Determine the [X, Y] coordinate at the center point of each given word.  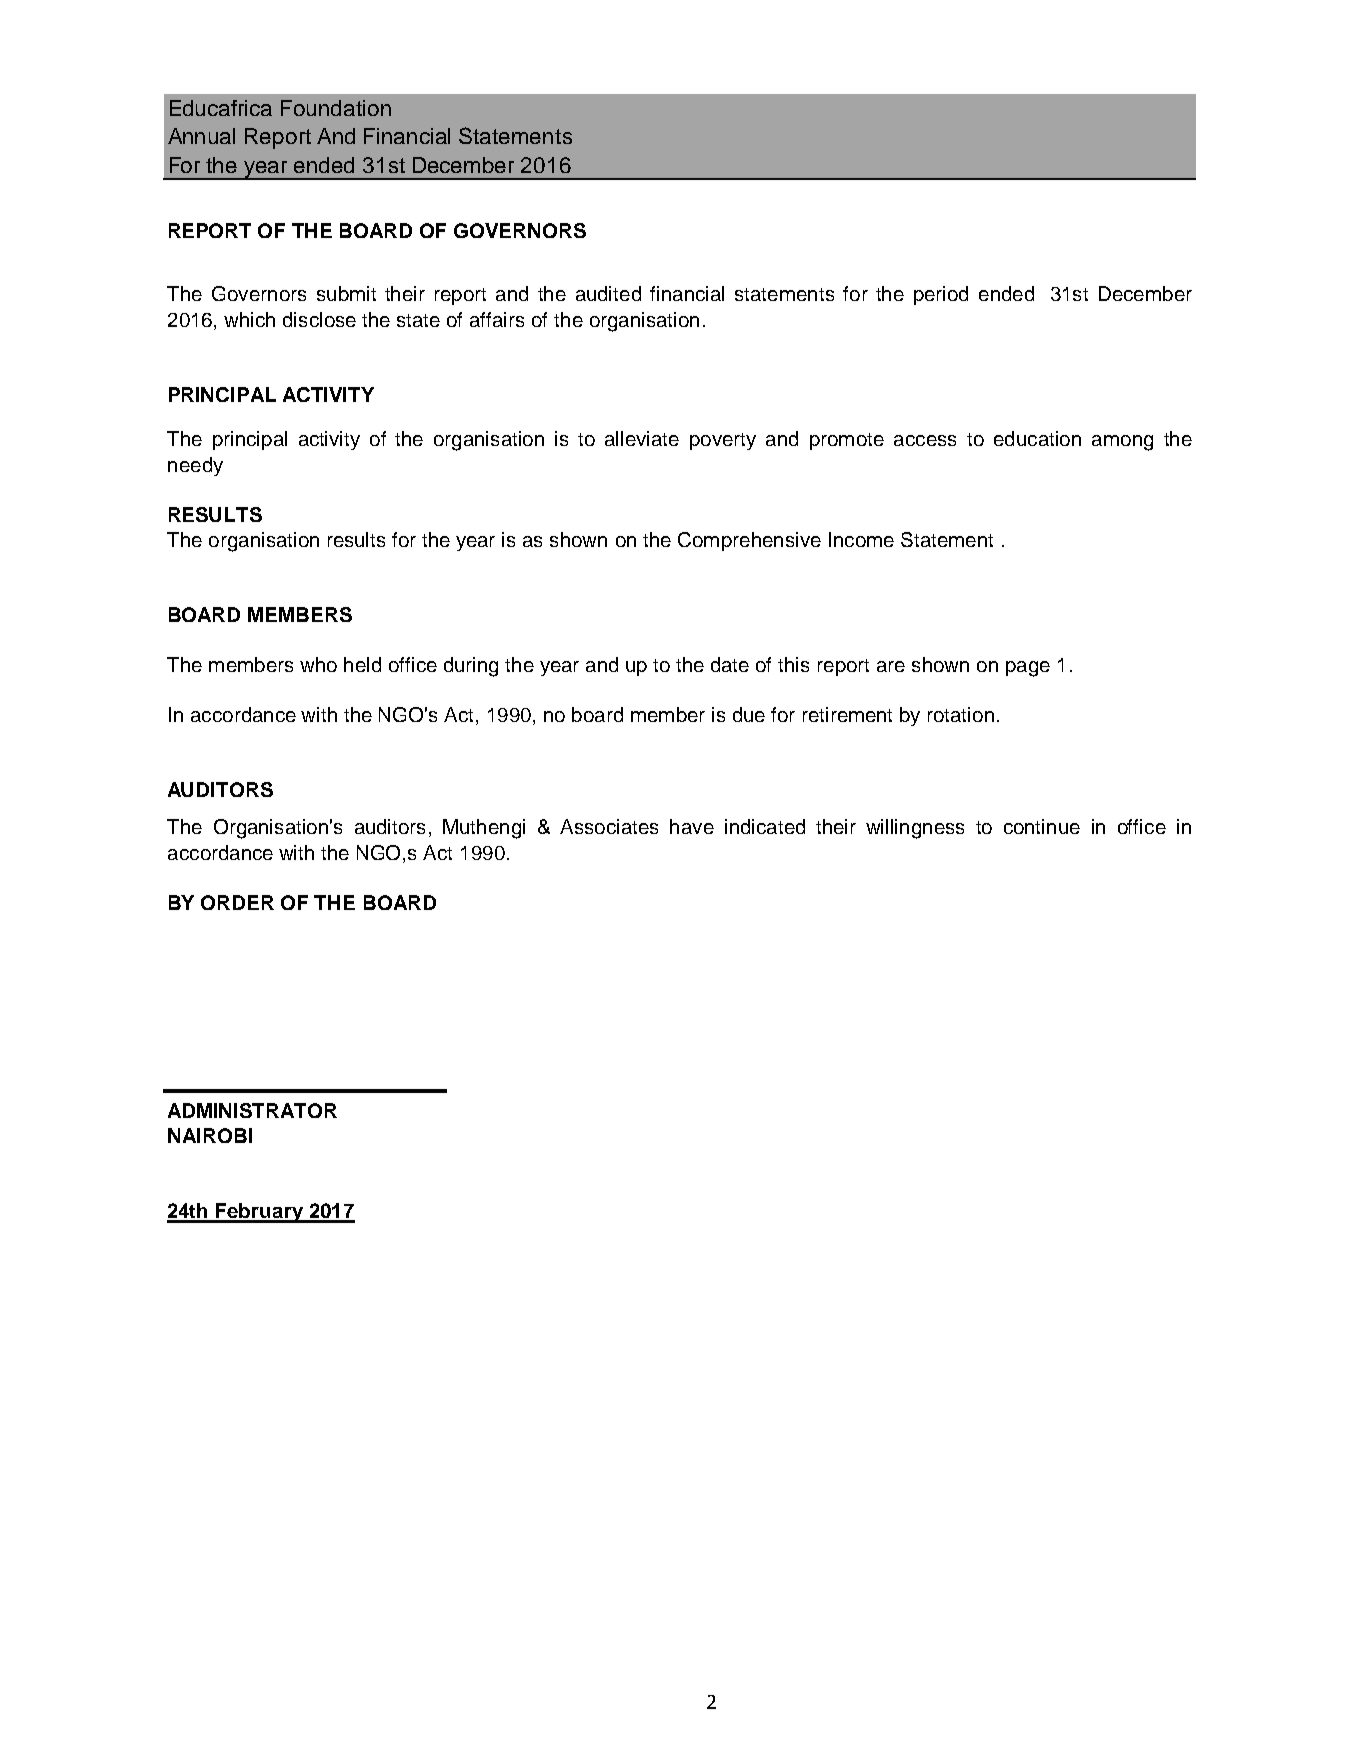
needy [195, 466]
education [1037, 438]
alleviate [642, 438]
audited [608, 293]
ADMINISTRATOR [252, 1110]
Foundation [336, 108]
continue [1042, 826]
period [941, 295]
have [692, 826]
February [259, 1213]
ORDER [237, 902]
